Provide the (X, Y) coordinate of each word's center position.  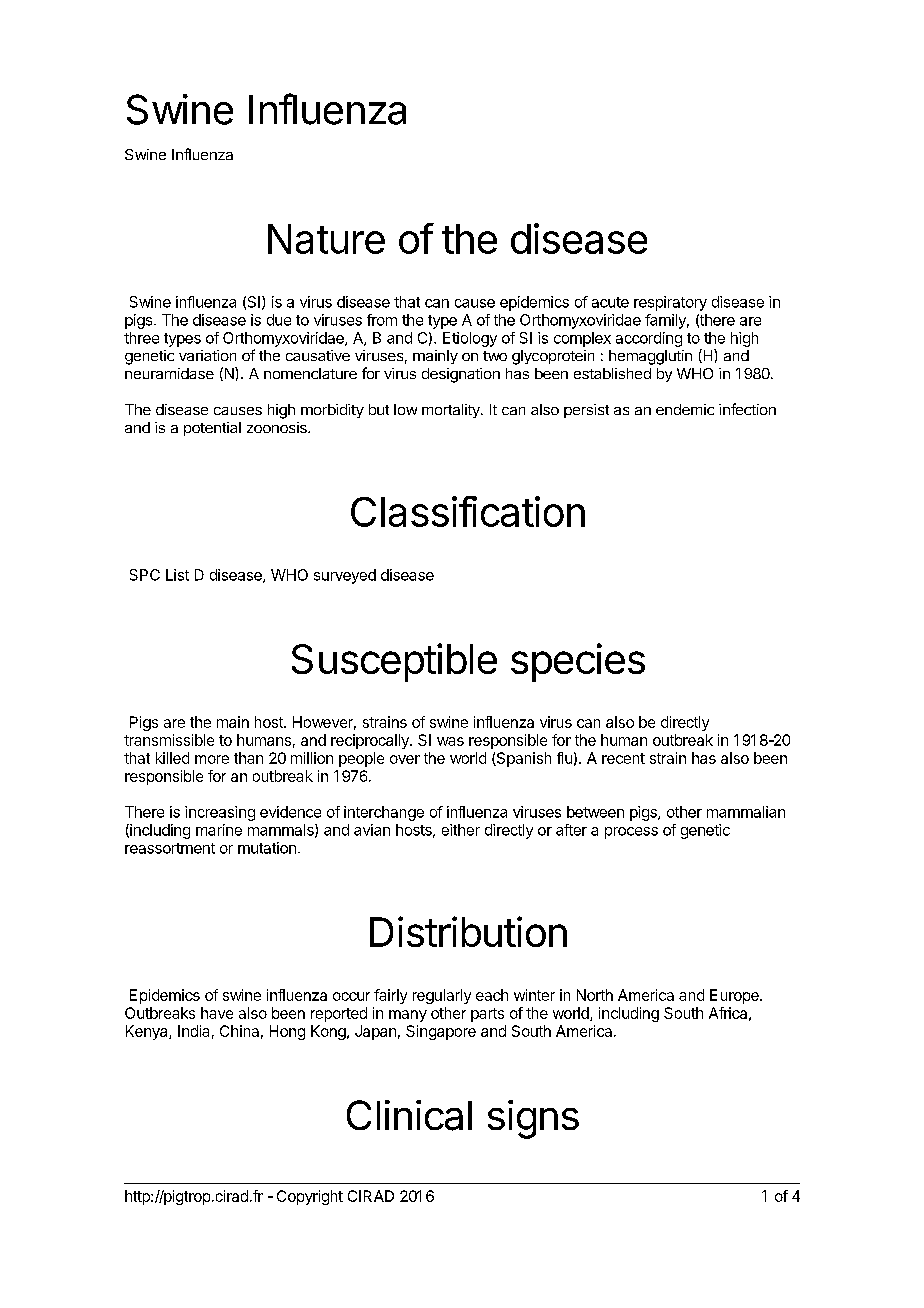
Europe (735, 996)
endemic (685, 409)
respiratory (670, 303)
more (212, 759)
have (217, 1013)
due (279, 320)
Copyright (310, 1197)
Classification (468, 511)
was (450, 741)
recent (623, 758)
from (382, 320)
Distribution (468, 931)
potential (212, 429)
